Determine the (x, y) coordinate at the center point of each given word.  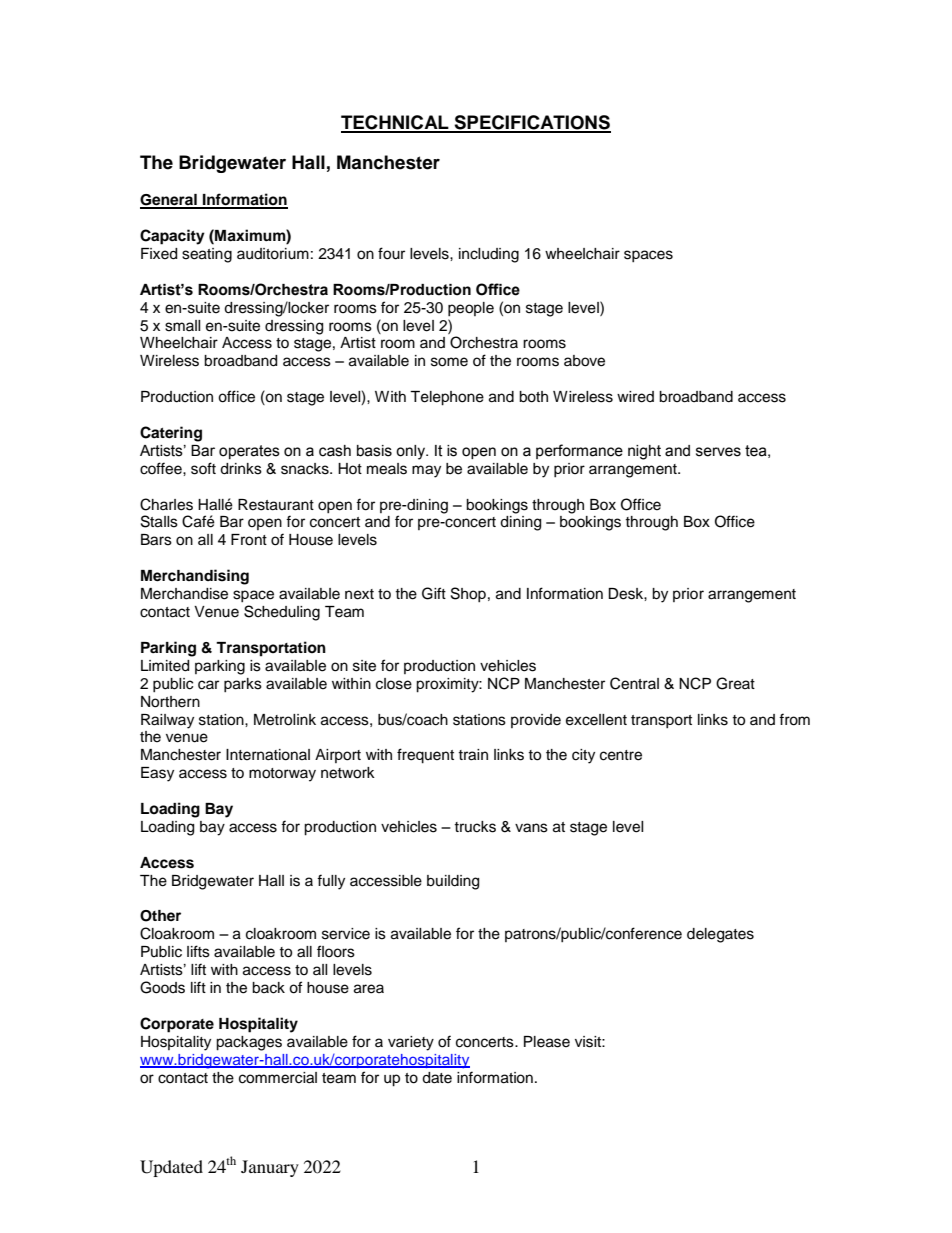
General (169, 201)
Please (547, 1042)
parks (243, 685)
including (489, 255)
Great (735, 683)
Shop (468, 594)
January (270, 1168)
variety (411, 1043)
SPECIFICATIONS (531, 123)
